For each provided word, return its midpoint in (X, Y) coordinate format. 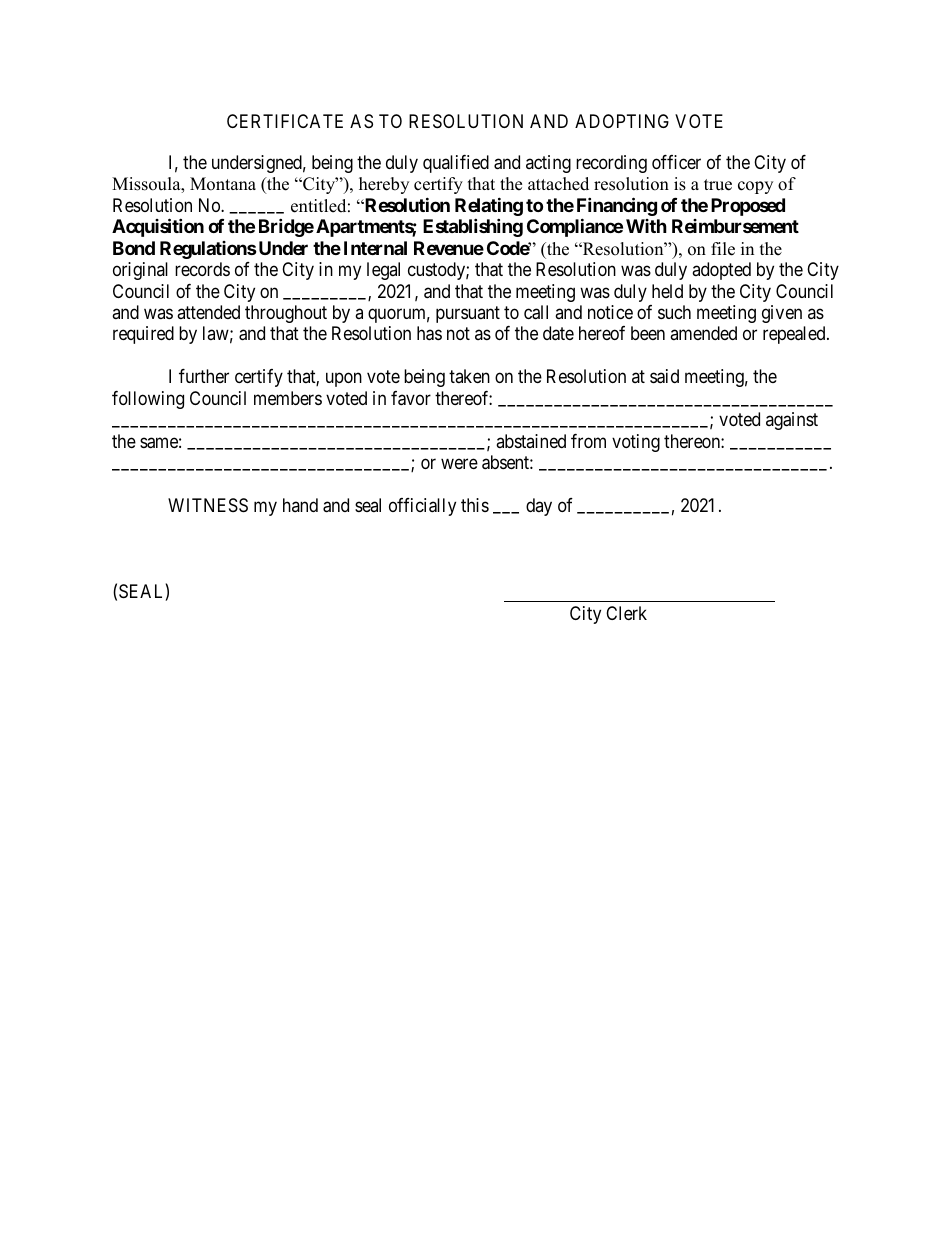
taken (469, 376)
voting (636, 443)
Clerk (626, 613)
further (204, 376)
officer (676, 162)
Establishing (473, 228)
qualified (456, 164)
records (202, 269)
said (664, 376)
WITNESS (208, 505)
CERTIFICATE (285, 121)
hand (300, 505)
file (723, 249)
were (459, 464)
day (539, 507)
